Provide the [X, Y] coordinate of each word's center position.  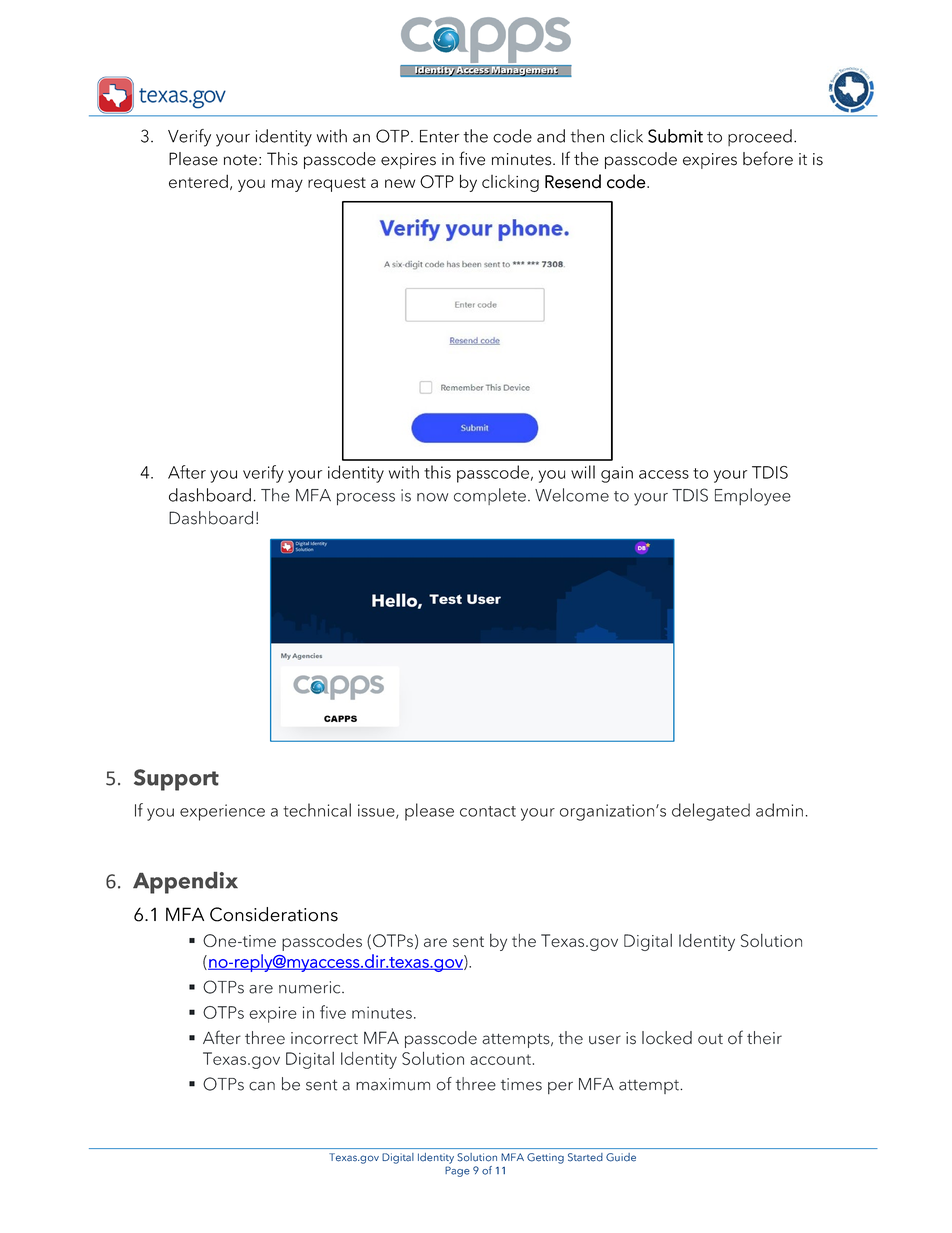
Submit [675, 136]
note [240, 160]
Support [176, 780]
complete [490, 496]
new [400, 183]
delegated [711, 812]
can [262, 1086]
